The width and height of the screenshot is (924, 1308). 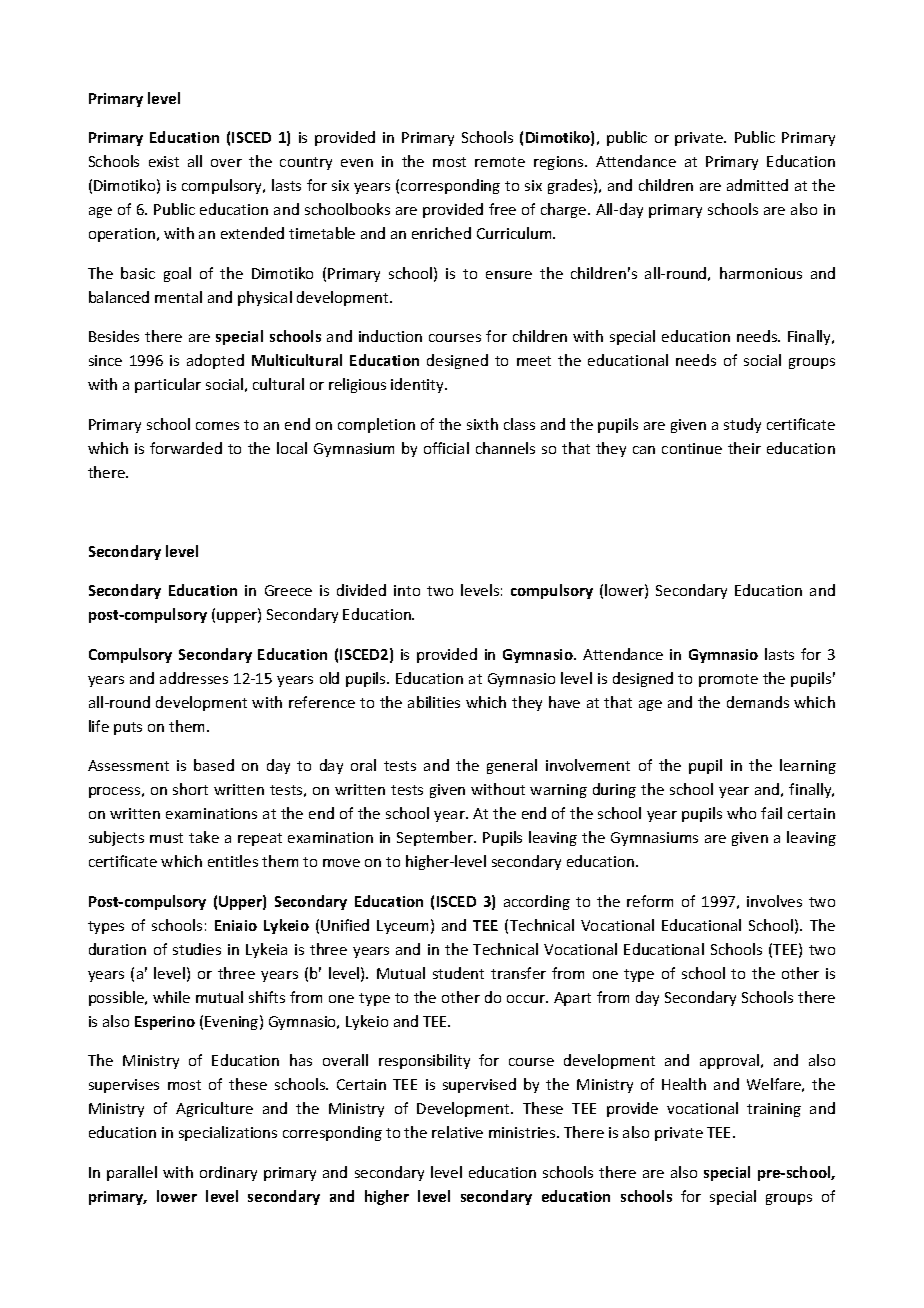 What do you see at coordinates (214, 1109) in the screenshot?
I see `Agriculture` at bounding box center [214, 1109].
